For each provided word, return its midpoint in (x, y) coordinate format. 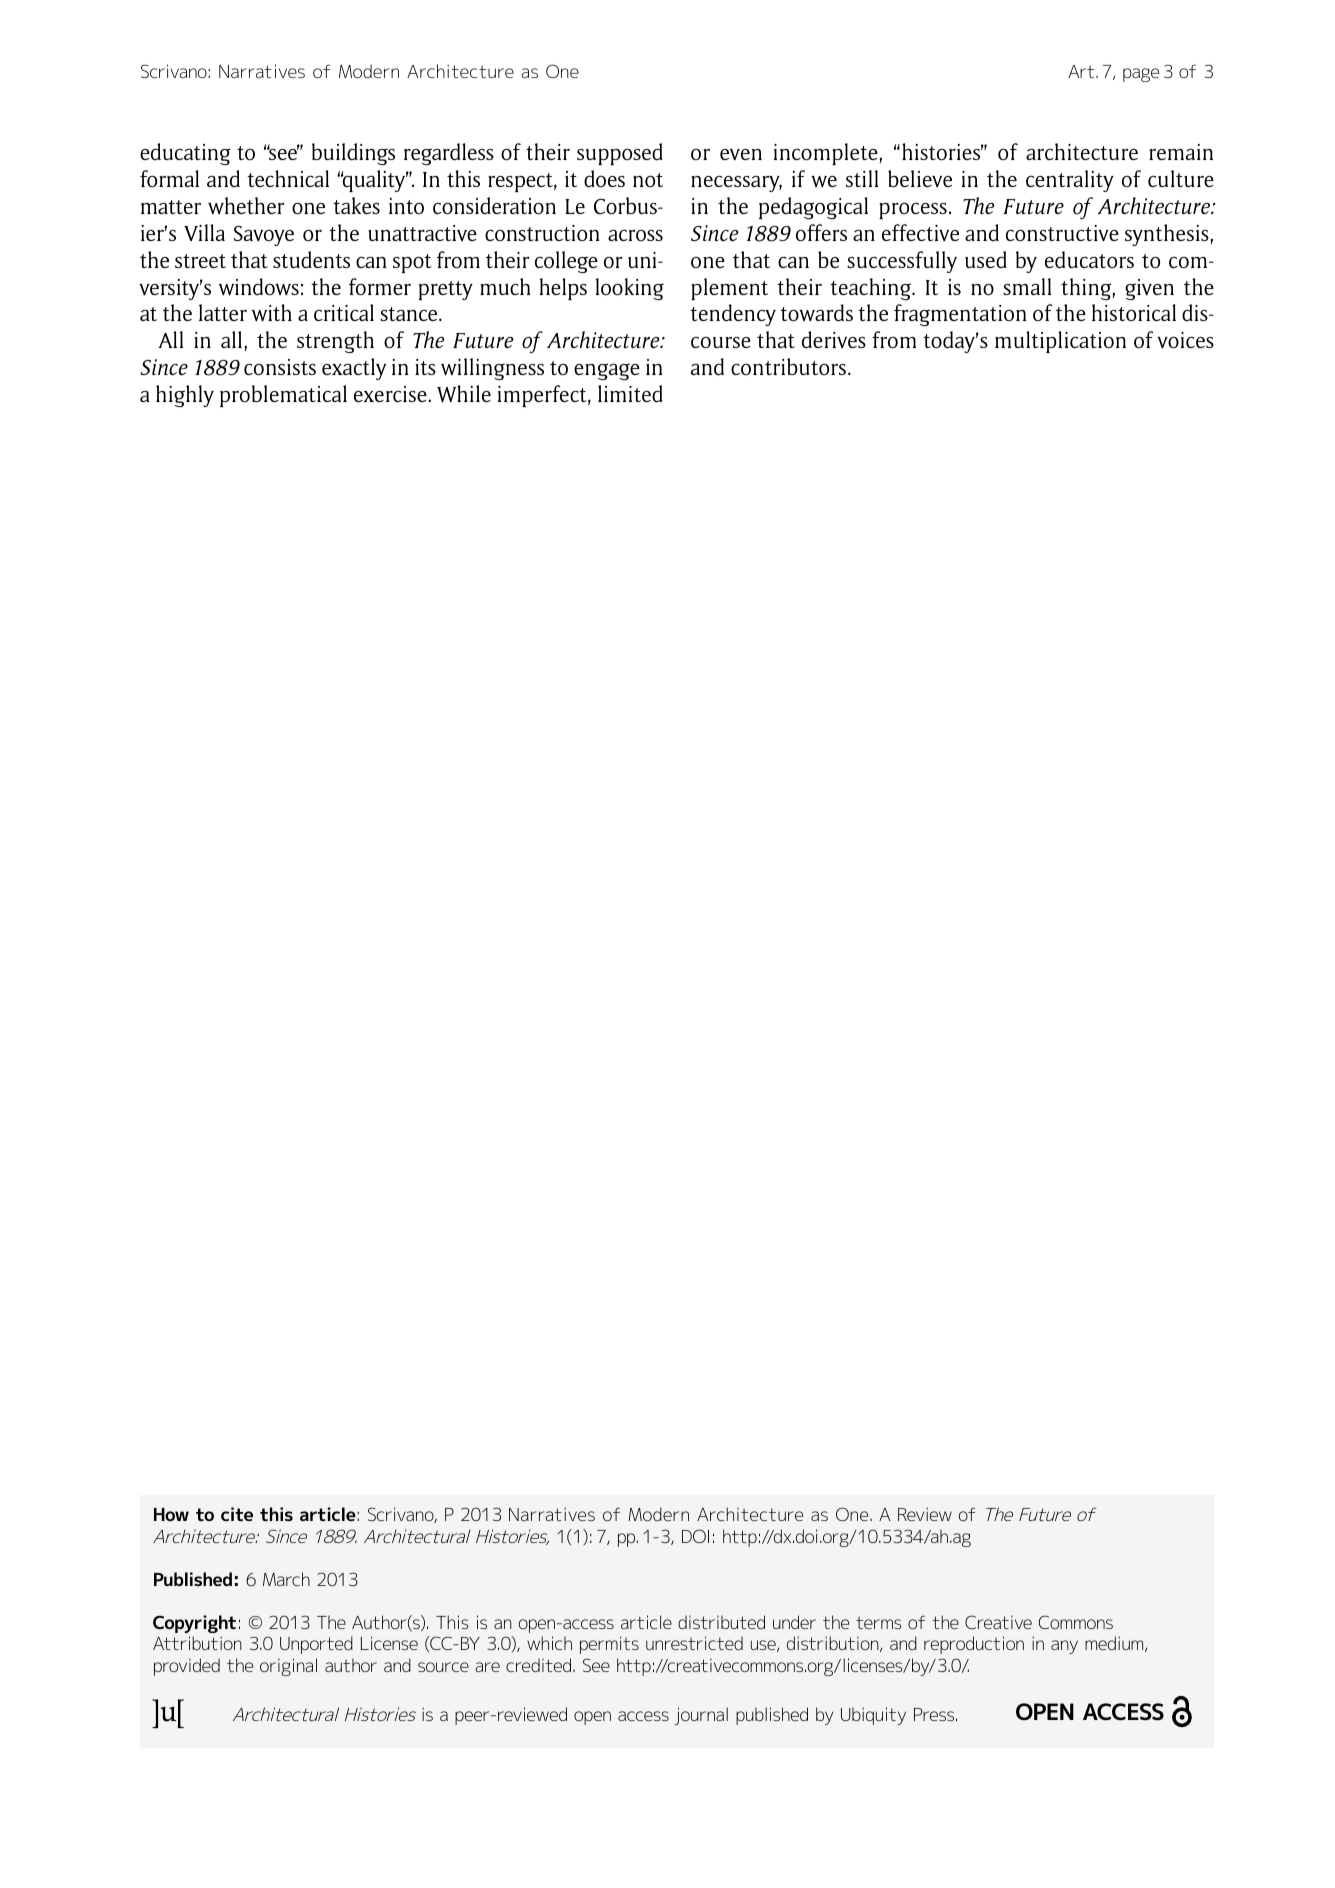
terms (879, 1623)
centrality (1070, 181)
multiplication (1060, 342)
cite (237, 1514)
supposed (620, 154)
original (288, 1667)
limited (630, 394)
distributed (721, 1622)
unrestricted (694, 1643)
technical (288, 178)
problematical (283, 396)
